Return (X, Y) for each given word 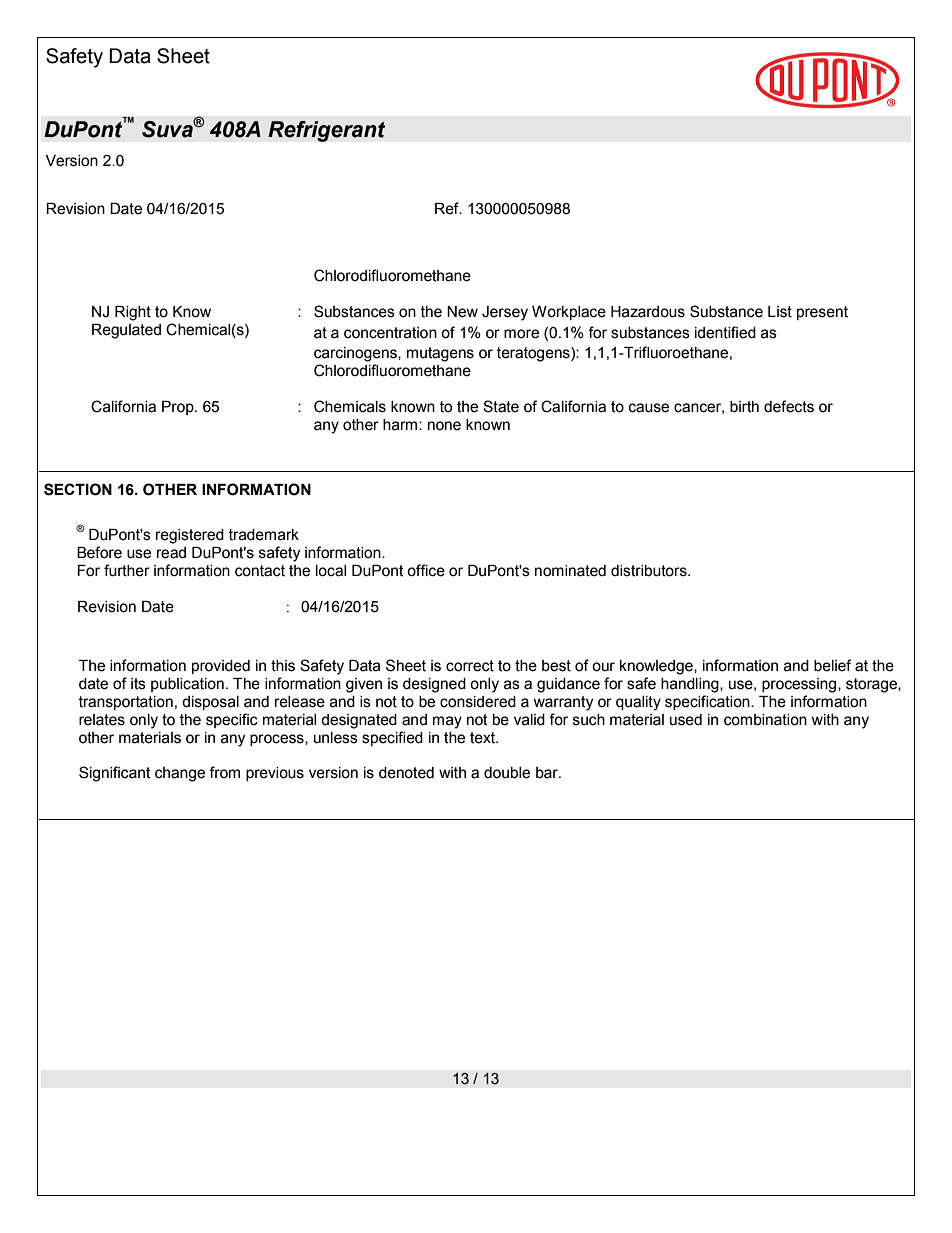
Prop (179, 408)
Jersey (505, 313)
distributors (650, 571)
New (462, 312)
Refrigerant (327, 131)
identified (725, 332)
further (127, 570)
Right (133, 313)
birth (744, 407)
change (180, 774)
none (444, 426)
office (426, 570)
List (780, 312)
